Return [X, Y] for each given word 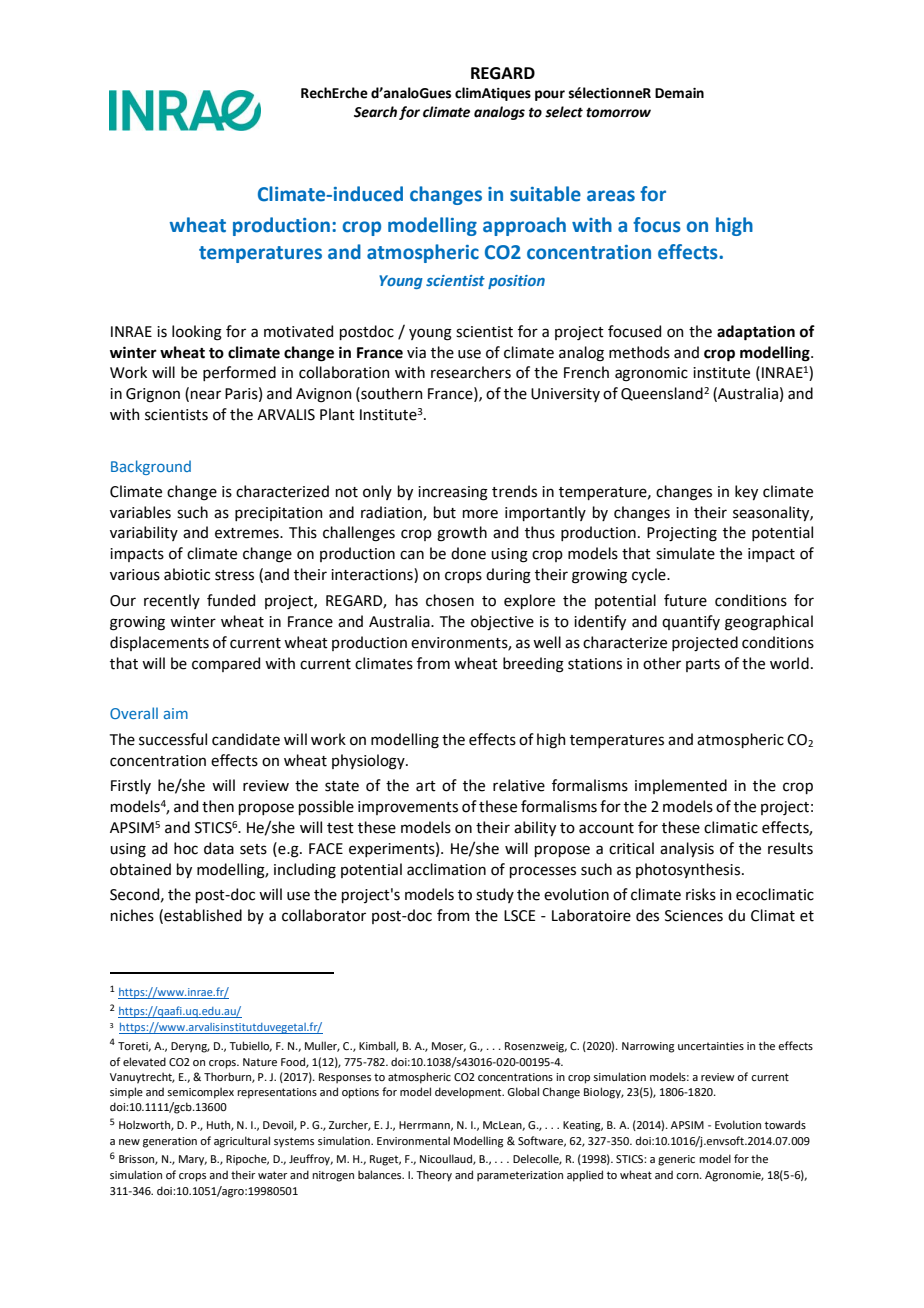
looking [197, 333]
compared [226, 664]
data [219, 848]
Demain [679, 93]
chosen [450, 600]
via [416, 353]
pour [550, 95]
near [206, 395]
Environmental [413, 1140]
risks [701, 894]
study [495, 895]
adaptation [756, 333]
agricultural [242, 1142]
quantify [691, 622]
